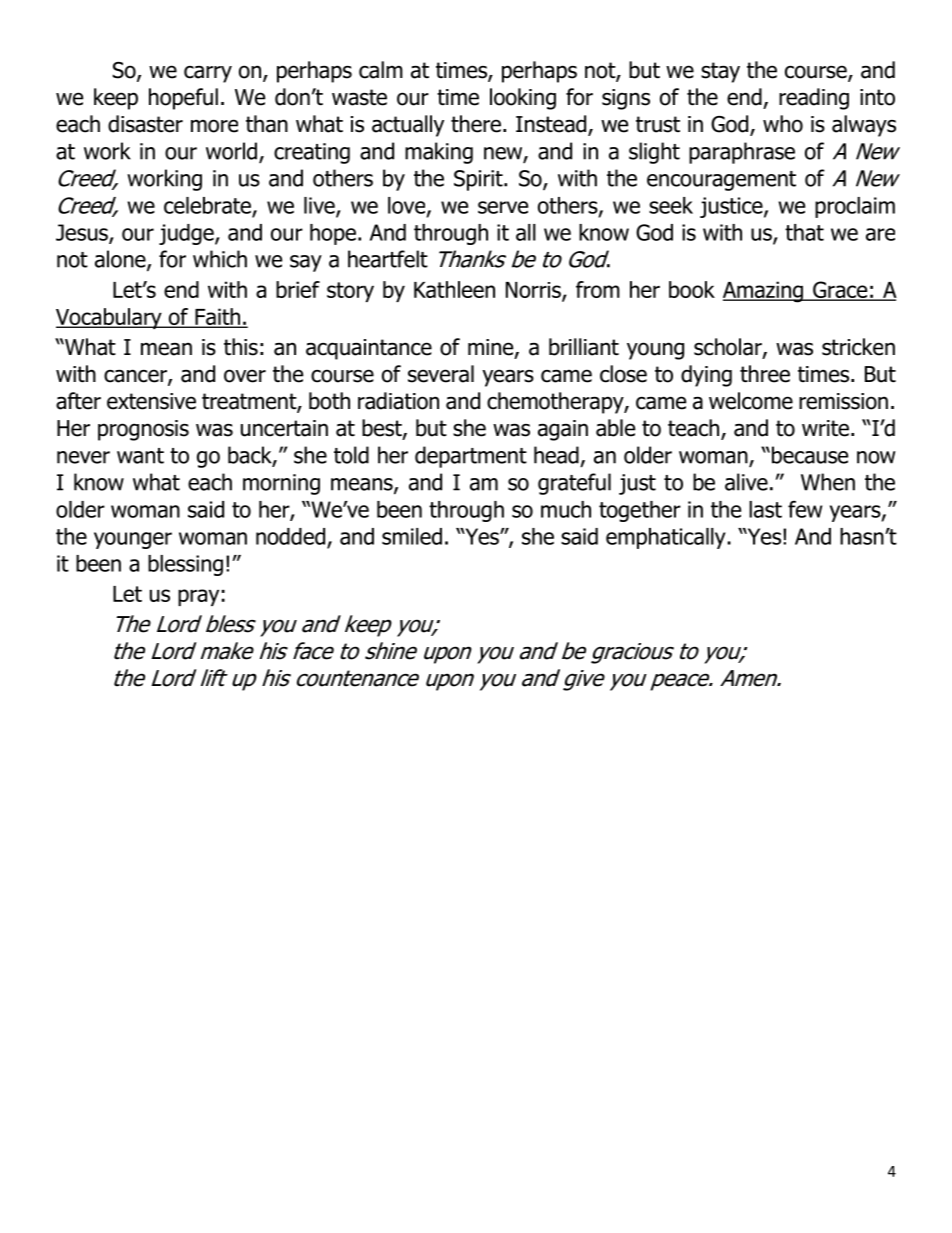  What do you see at coordinates (412, 536) in the screenshot?
I see `smiled` at bounding box center [412, 536].
